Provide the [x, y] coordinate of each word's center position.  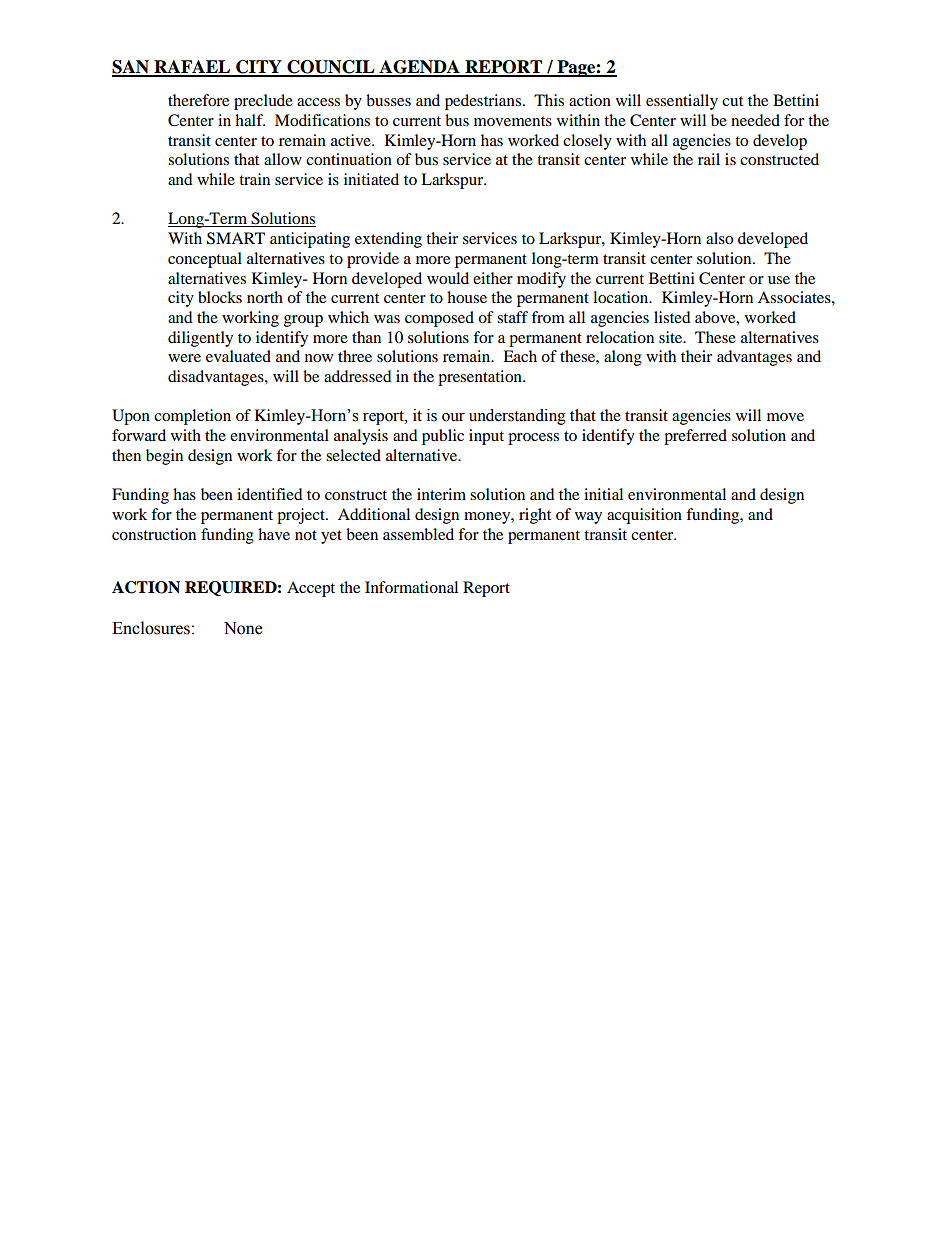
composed [439, 319]
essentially [682, 102]
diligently [200, 339]
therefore [198, 100]
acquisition [644, 516]
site [672, 337]
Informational [411, 587]
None [243, 628]
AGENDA [419, 68]
